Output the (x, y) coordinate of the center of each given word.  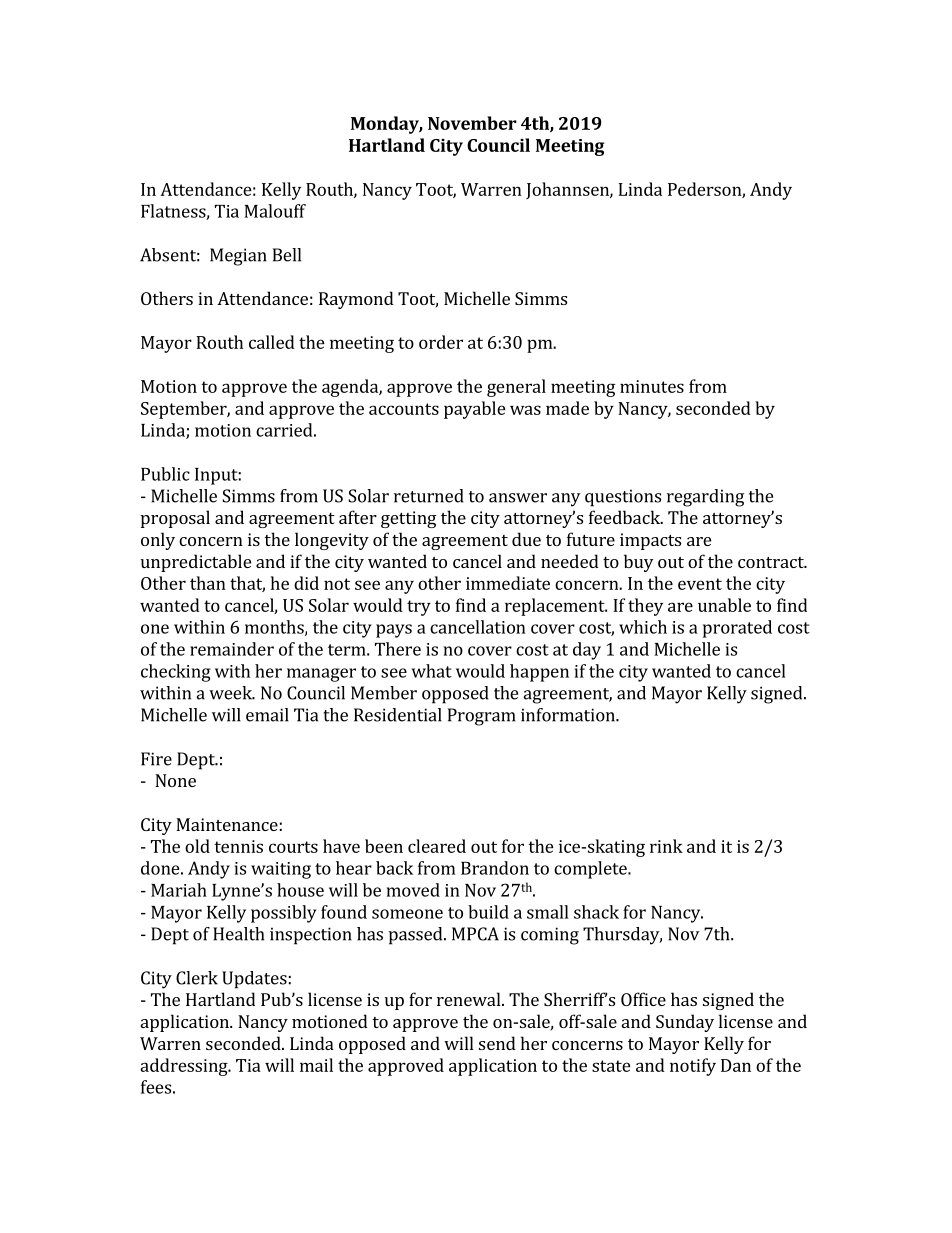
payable (475, 410)
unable (724, 605)
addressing (185, 1067)
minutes (652, 386)
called (272, 342)
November (472, 123)
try (419, 608)
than (208, 583)
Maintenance (227, 824)
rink (666, 846)
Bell (287, 255)
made (567, 408)
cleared (437, 846)
